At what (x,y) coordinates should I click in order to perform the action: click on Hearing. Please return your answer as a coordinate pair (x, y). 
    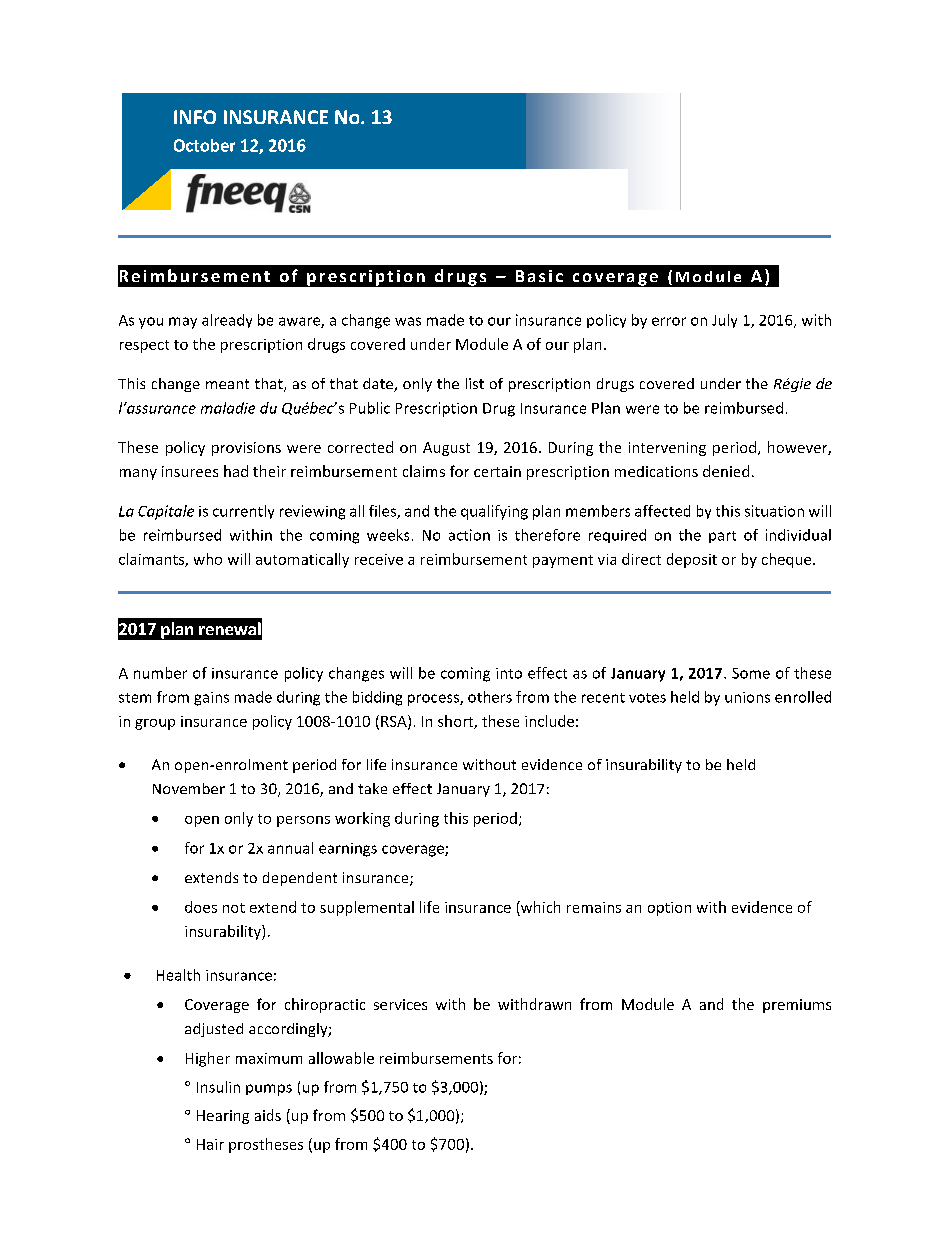
    Looking at the image, I should click on (223, 1117).
